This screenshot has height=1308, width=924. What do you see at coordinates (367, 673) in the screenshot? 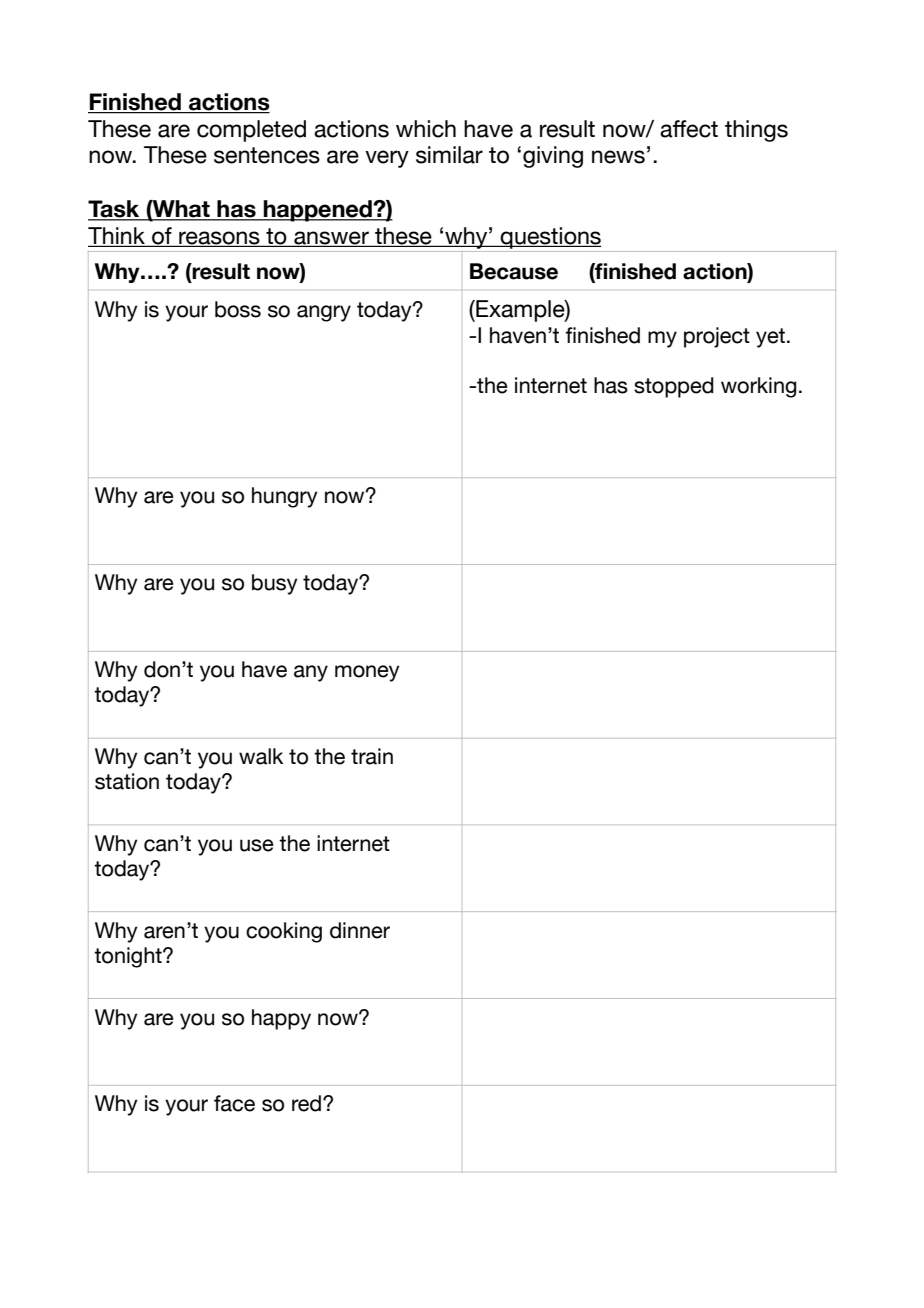
I see `money` at bounding box center [367, 673].
